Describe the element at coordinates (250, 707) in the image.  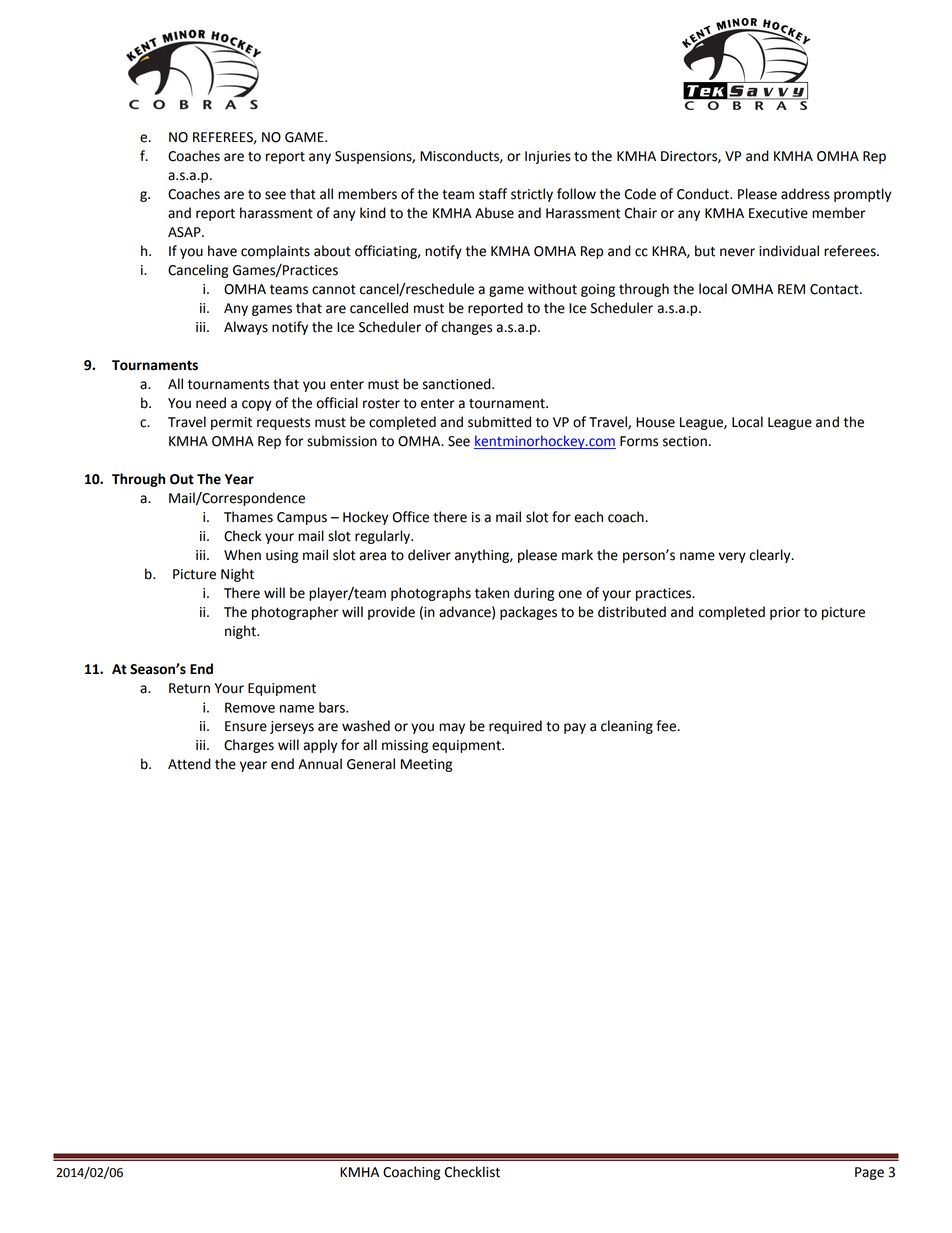
I see `Remove` at that location.
